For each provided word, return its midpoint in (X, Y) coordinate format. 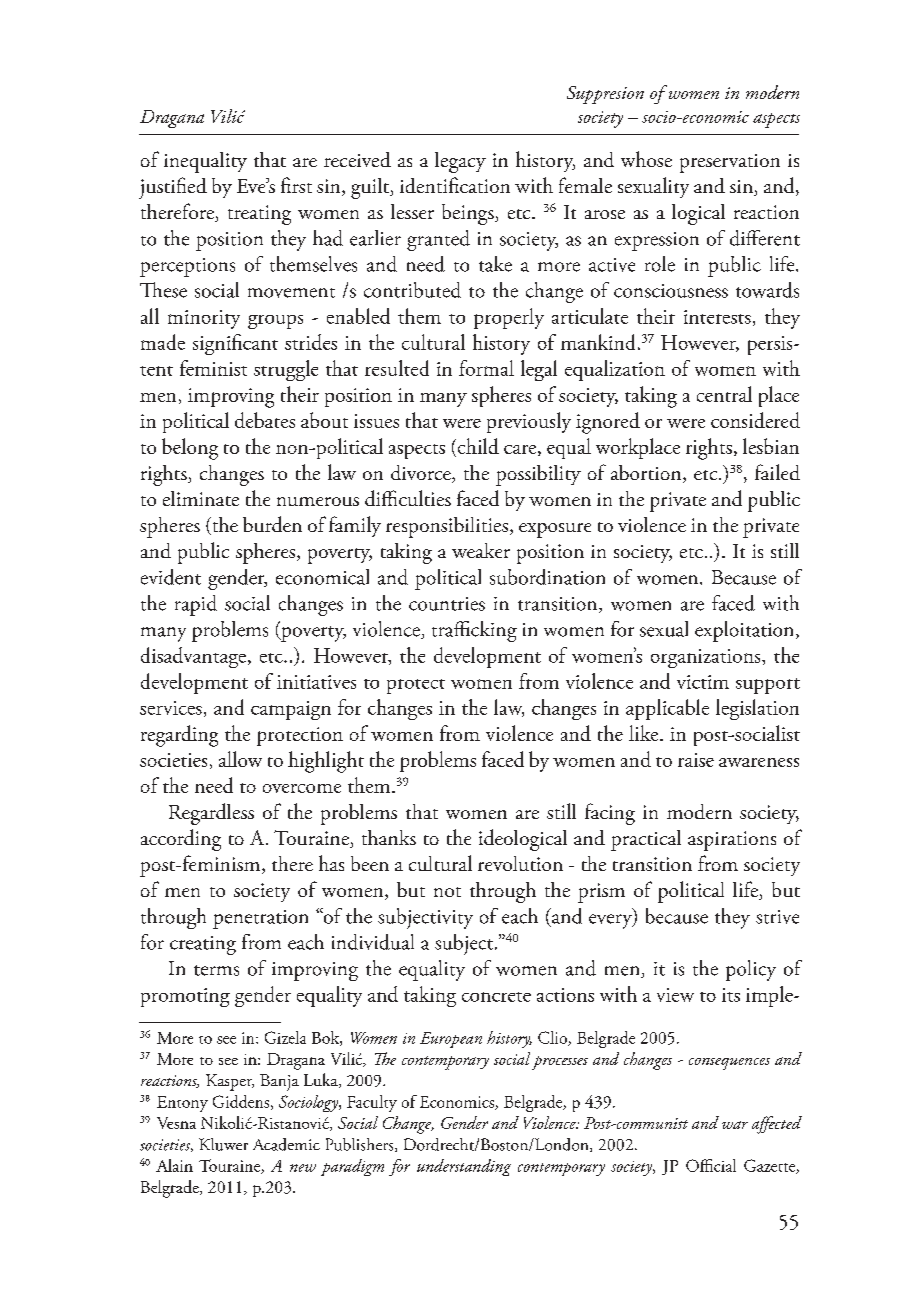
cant (260, 345)
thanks (389, 837)
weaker (481, 550)
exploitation (746, 631)
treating (259, 215)
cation (485, 186)
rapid (196, 605)
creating (203, 945)
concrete (496, 997)
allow (240, 759)
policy (751, 970)
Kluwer (223, 1144)
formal (486, 368)
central (724, 394)
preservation (730, 163)
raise (696, 760)
